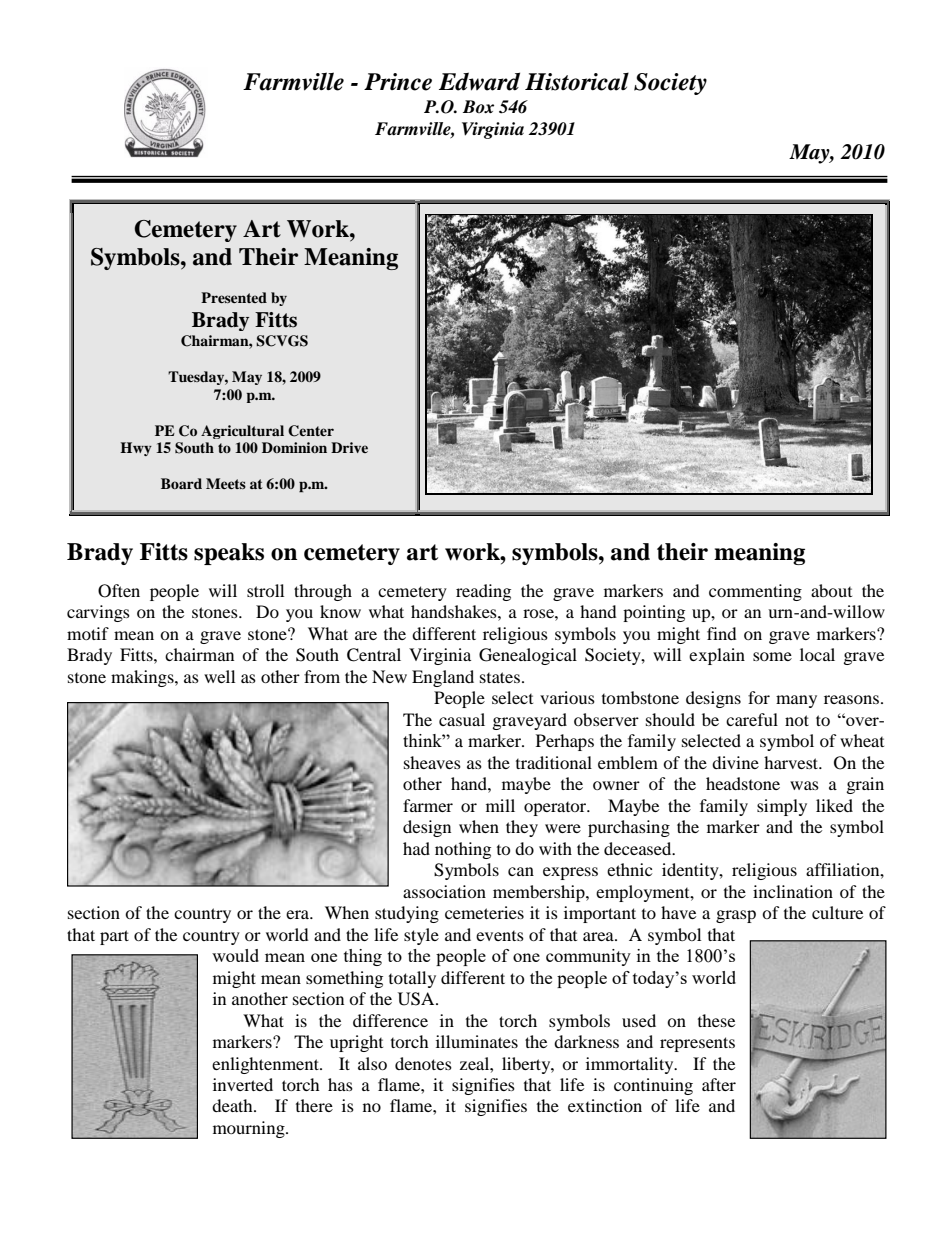 This screenshot has width=952, height=1233. I want to click on death, so click(233, 1105).
